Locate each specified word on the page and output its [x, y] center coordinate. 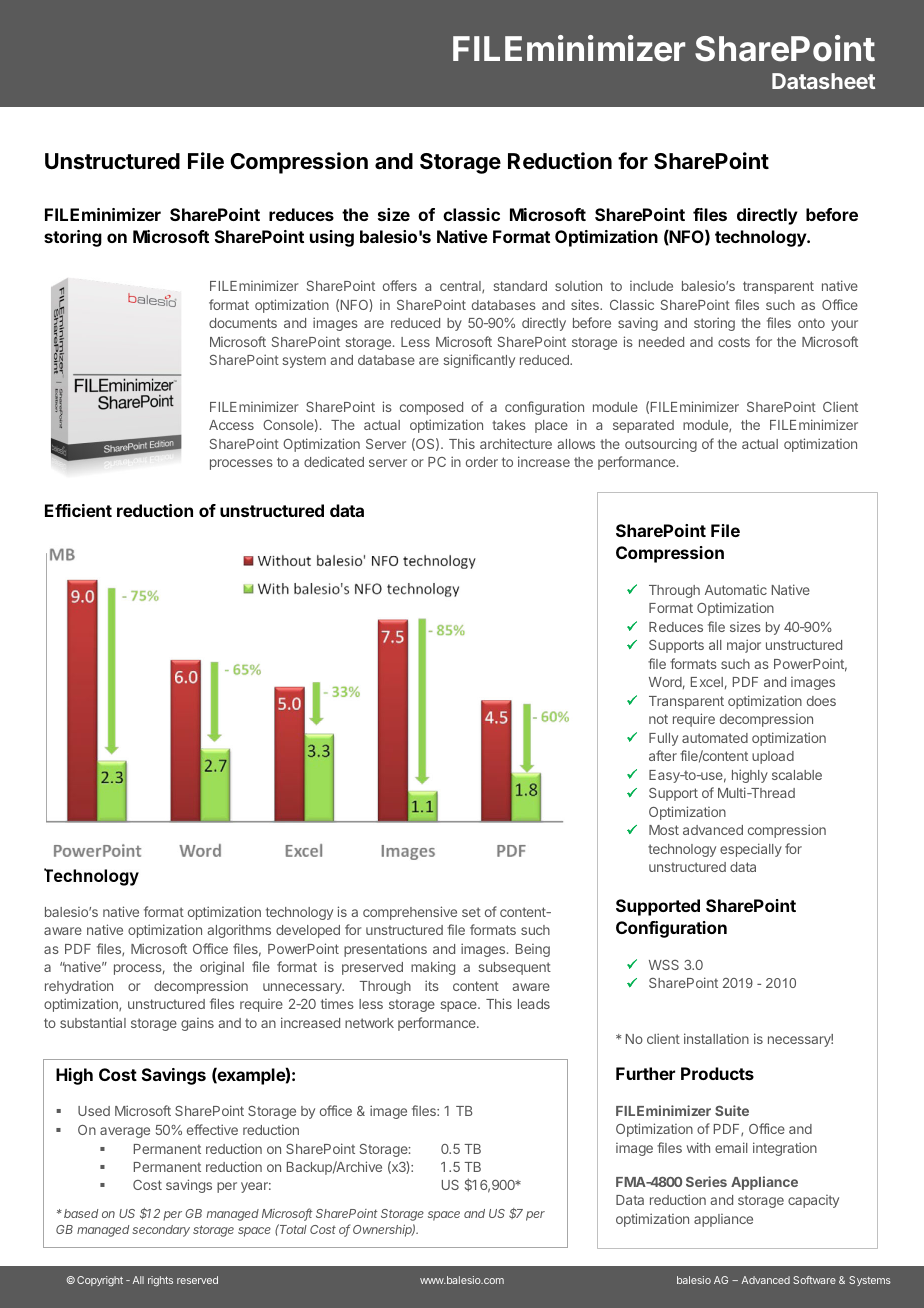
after [663, 755]
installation [716, 1038]
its [432, 985]
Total [292, 1229]
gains [197, 1024]
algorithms [239, 931]
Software [814, 1280]
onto [811, 323]
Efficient [78, 510]
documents [243, 323]
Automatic [736, 590]
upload [773, 757]
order [482, 462]
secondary [161, 1231]
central [461, 287]
